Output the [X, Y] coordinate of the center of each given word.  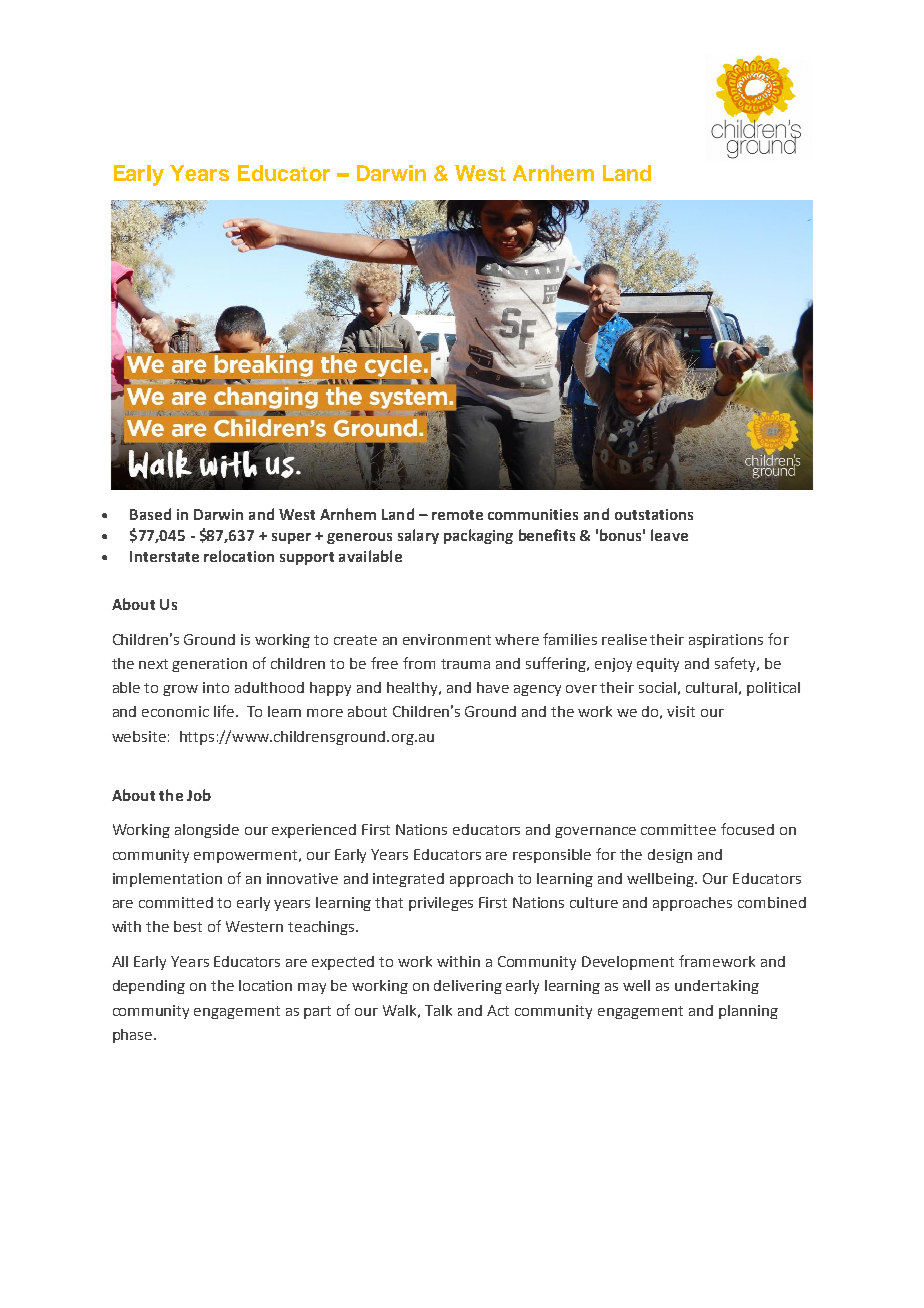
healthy [414, 689]
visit [681, 711]
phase [134, 1036]
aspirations [726, 641]
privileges [441, 904]
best [188, 926]
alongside [207, 831]
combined [772, 902]
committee [678, 829]
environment [447, 639]
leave [669, 535]
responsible [552, 856]
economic [175, 711]
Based [150, 514]
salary [418, 536]
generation [209, 665]
